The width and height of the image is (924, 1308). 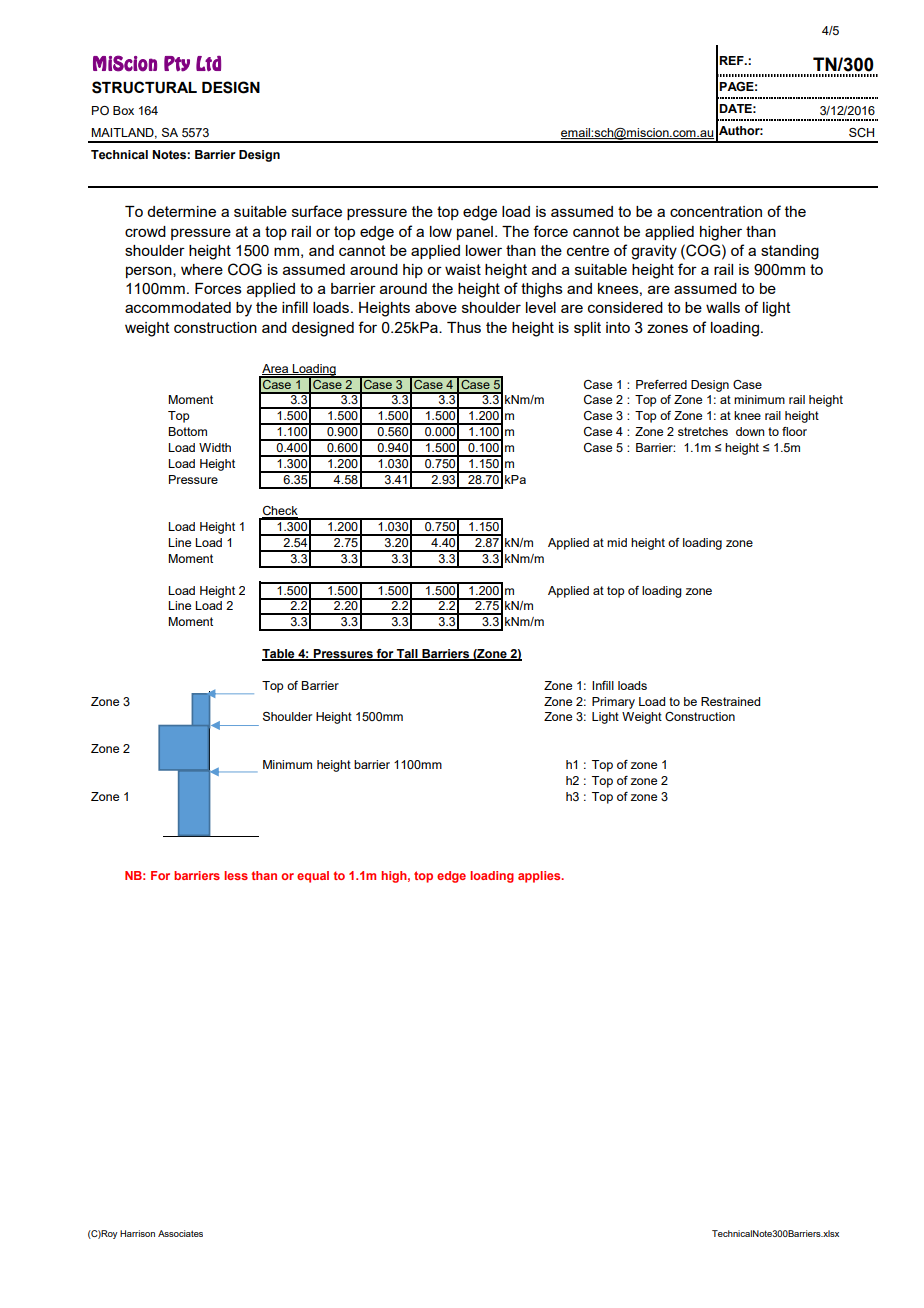 What do you see at coordinates (236, 875) in the image?
I see `less` at bounding box center [236, 875].
